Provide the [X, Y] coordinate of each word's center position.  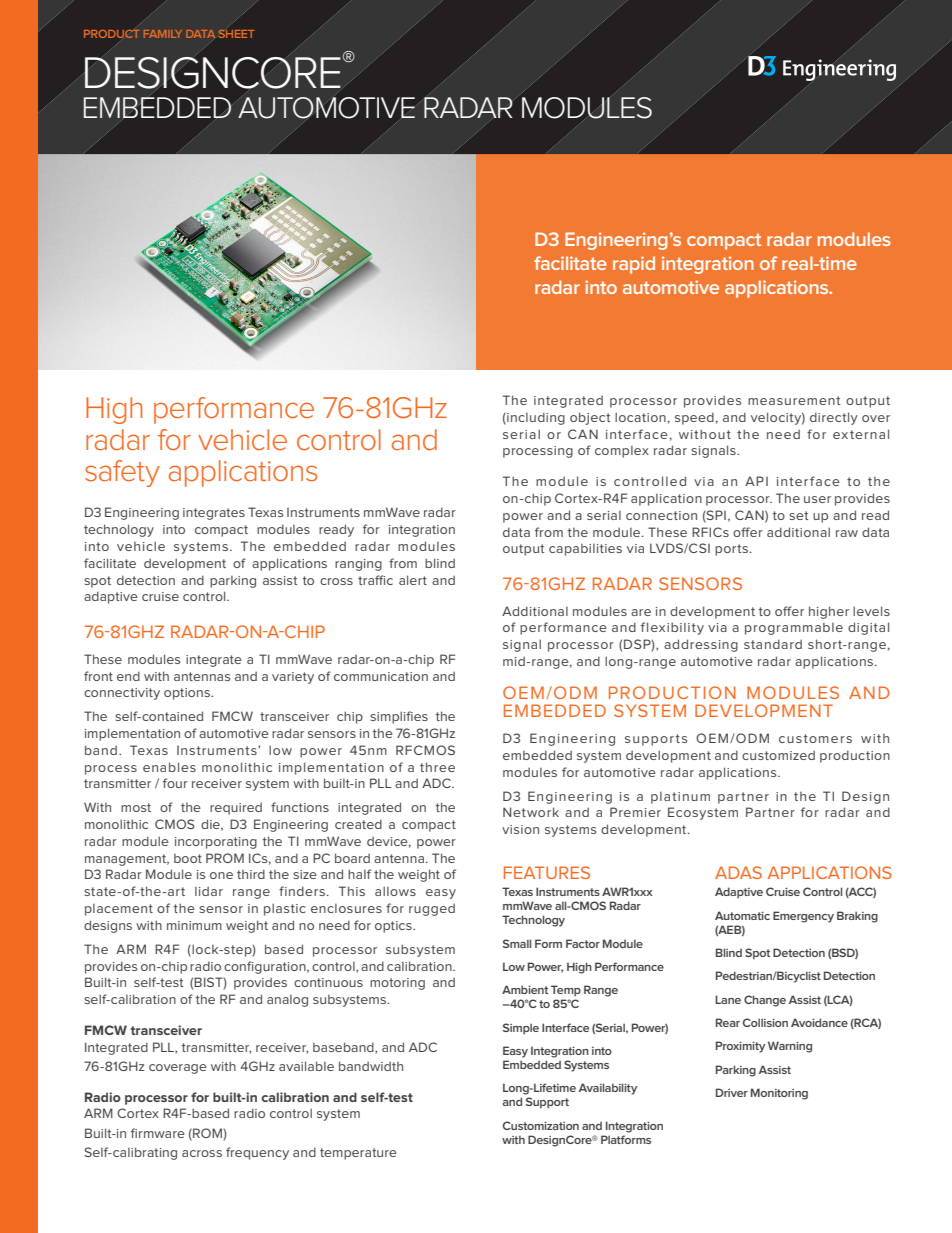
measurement [794, 400]
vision [520, 829]
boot [188, 858]
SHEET [236, 32]
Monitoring [779, 1094]
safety [122, 473]
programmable [794, 629]
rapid [634, 265]
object [590, 418]
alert [413, 580]
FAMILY [163, 34]
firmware [158, 1133]
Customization [541, 1125]
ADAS [738, 872]
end [128, 676]
